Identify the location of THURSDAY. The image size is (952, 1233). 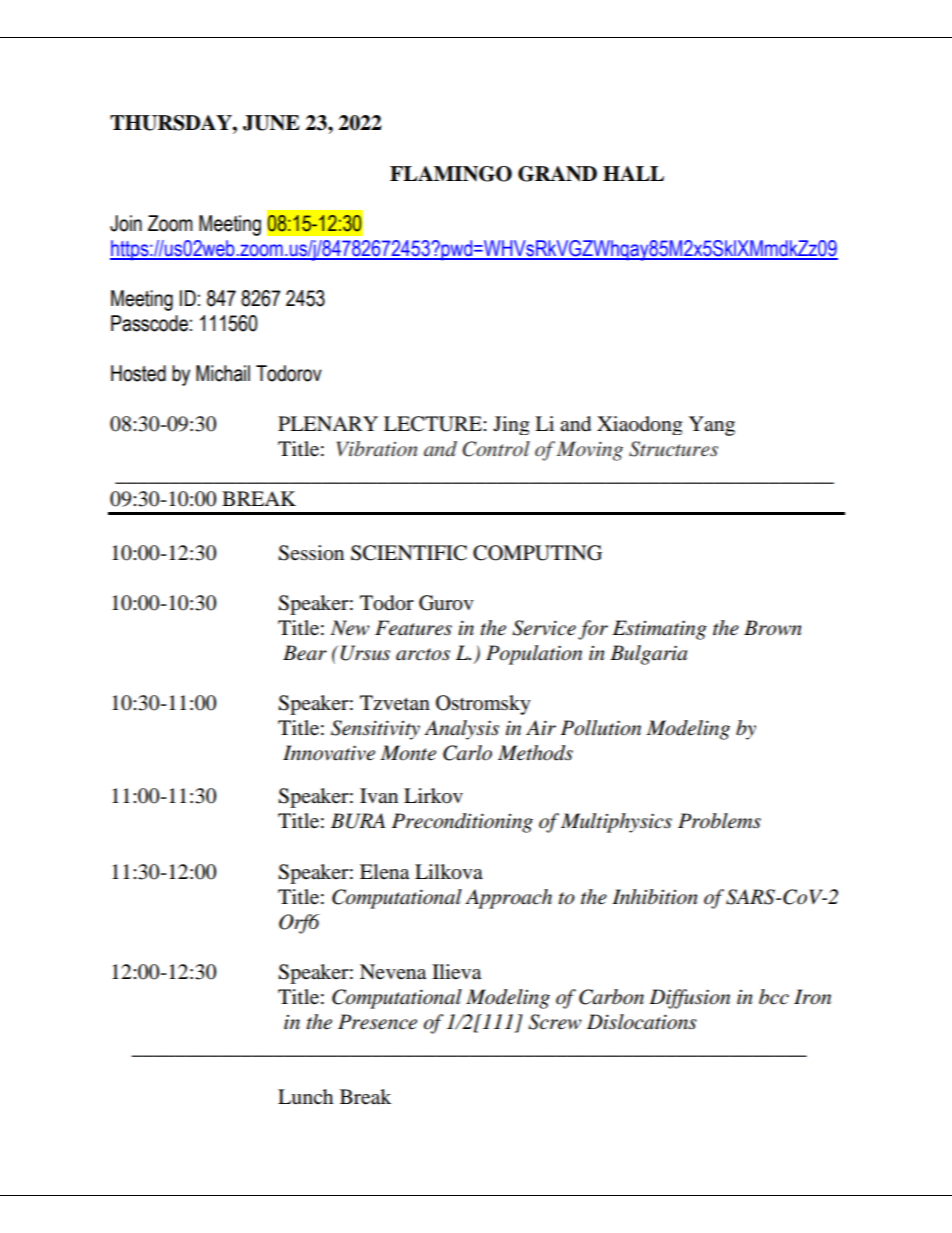
(172, 123).
